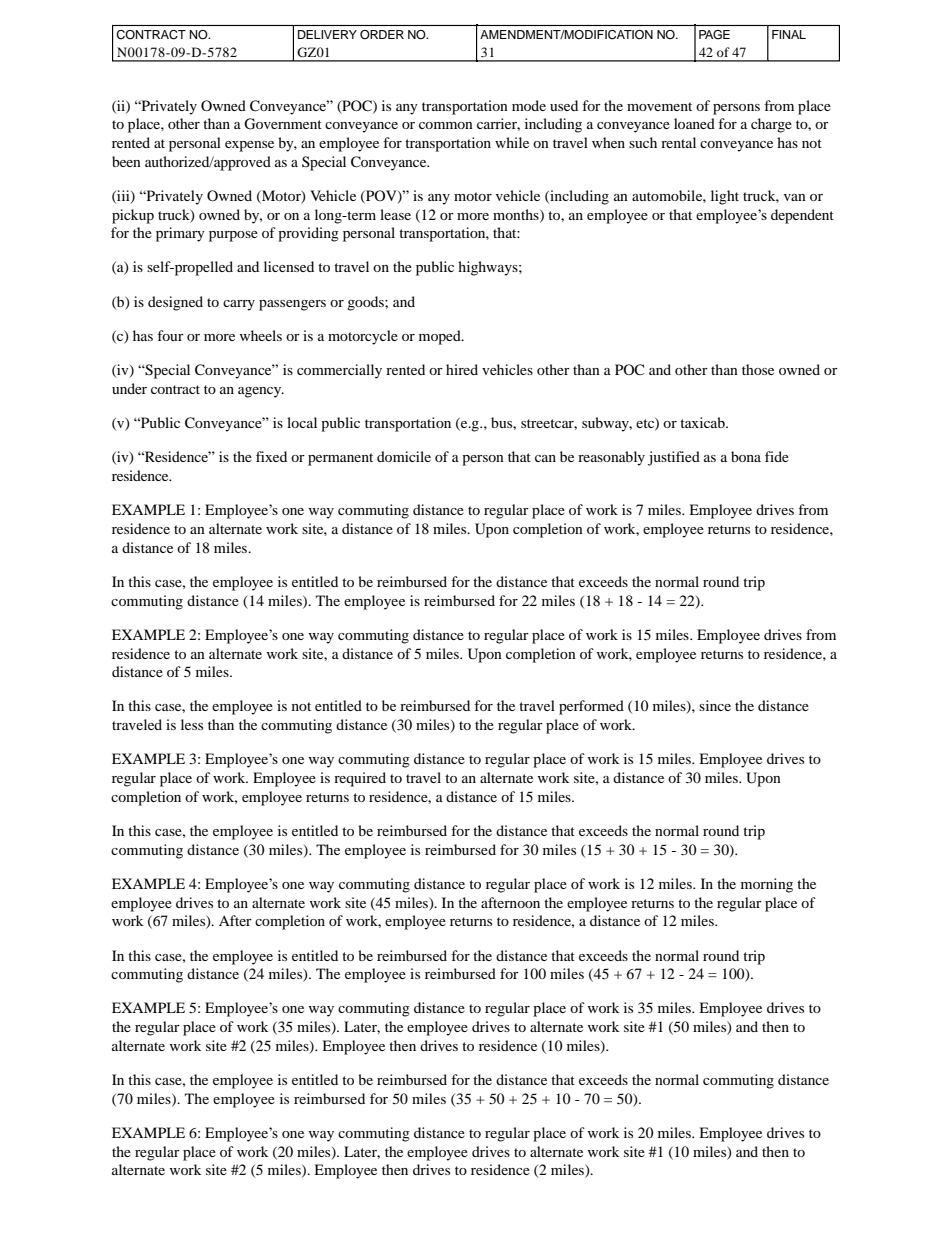 This screenshot has height=1233, width=952. What do you see at coordinates (591, 707) in the screenshot?
I see `performed` at bounding box center [591, 707].
